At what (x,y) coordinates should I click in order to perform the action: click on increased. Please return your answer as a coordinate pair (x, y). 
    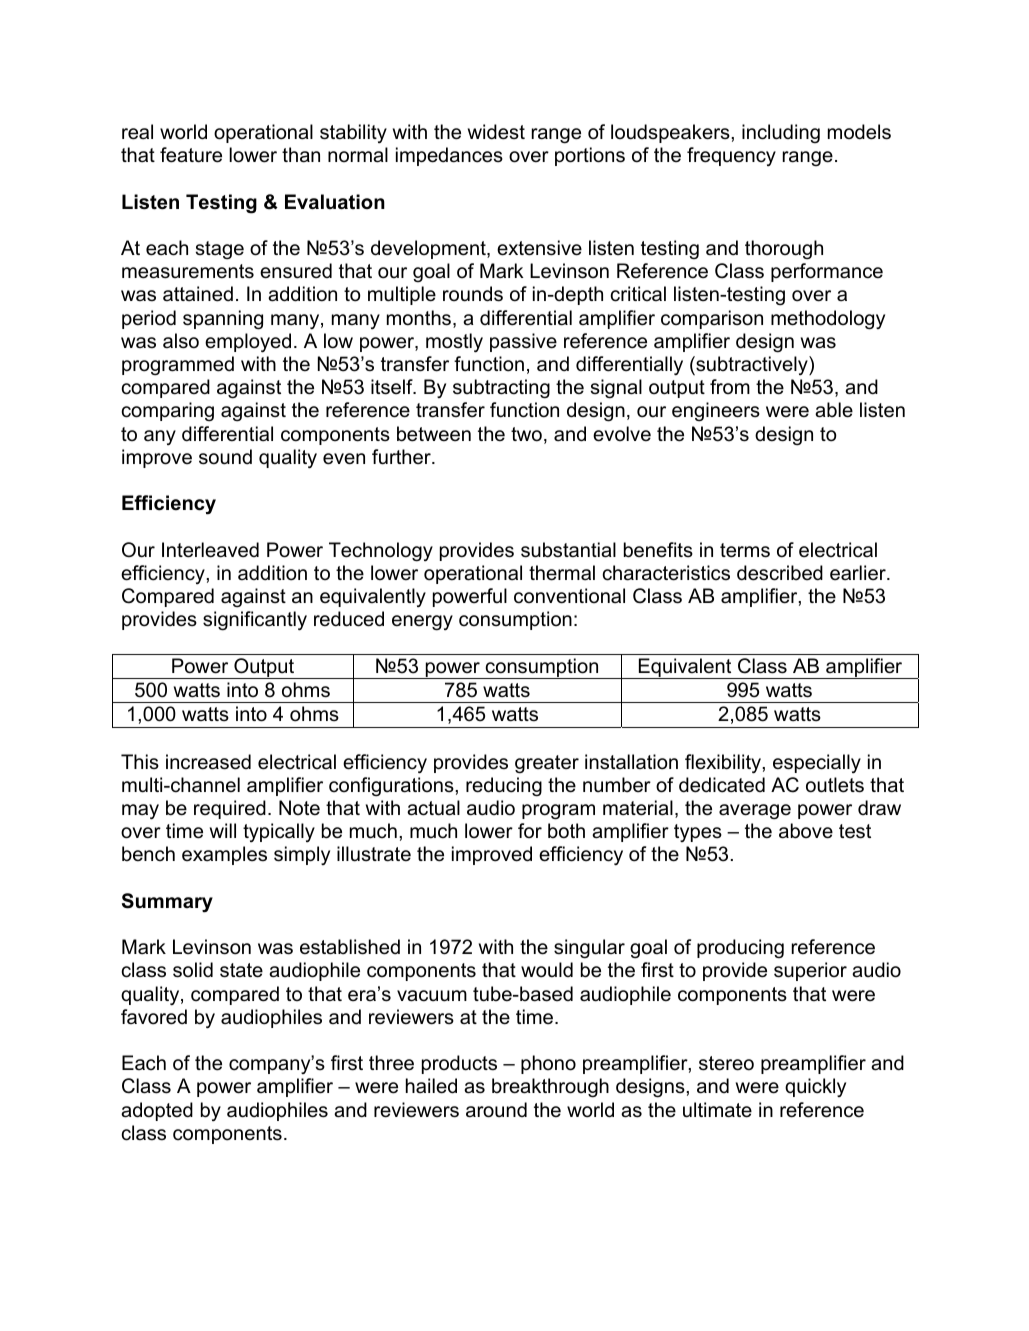
    Looking at the image, I should click on (208, 762).
